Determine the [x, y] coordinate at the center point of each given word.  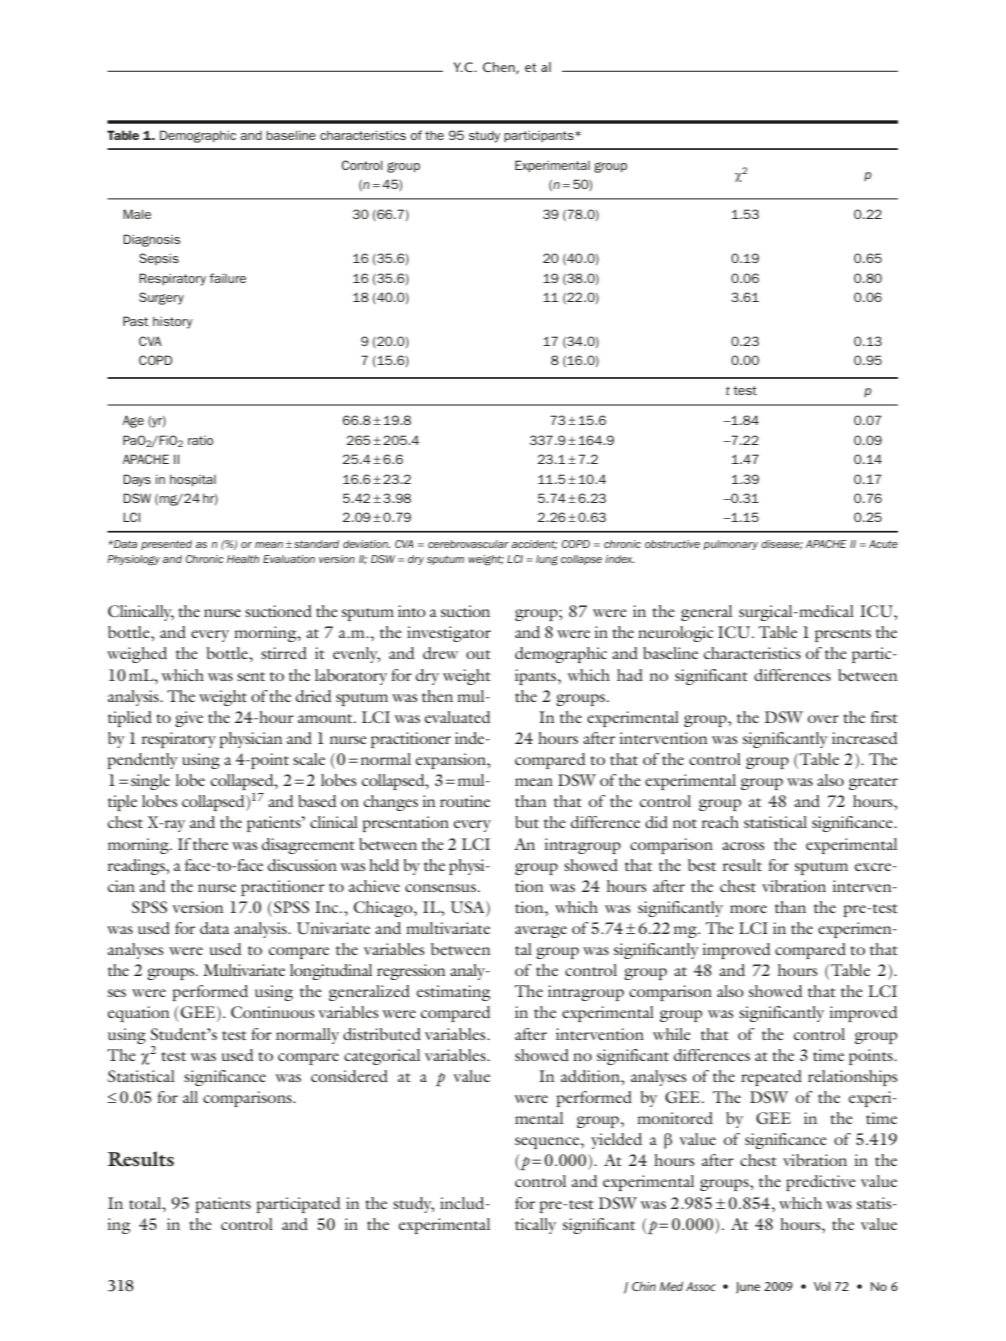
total [146, 1203]
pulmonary [730, 545]
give [189, 719]
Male [137, 214]
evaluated [458, 717]
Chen [500, 68]
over [823, 719]
